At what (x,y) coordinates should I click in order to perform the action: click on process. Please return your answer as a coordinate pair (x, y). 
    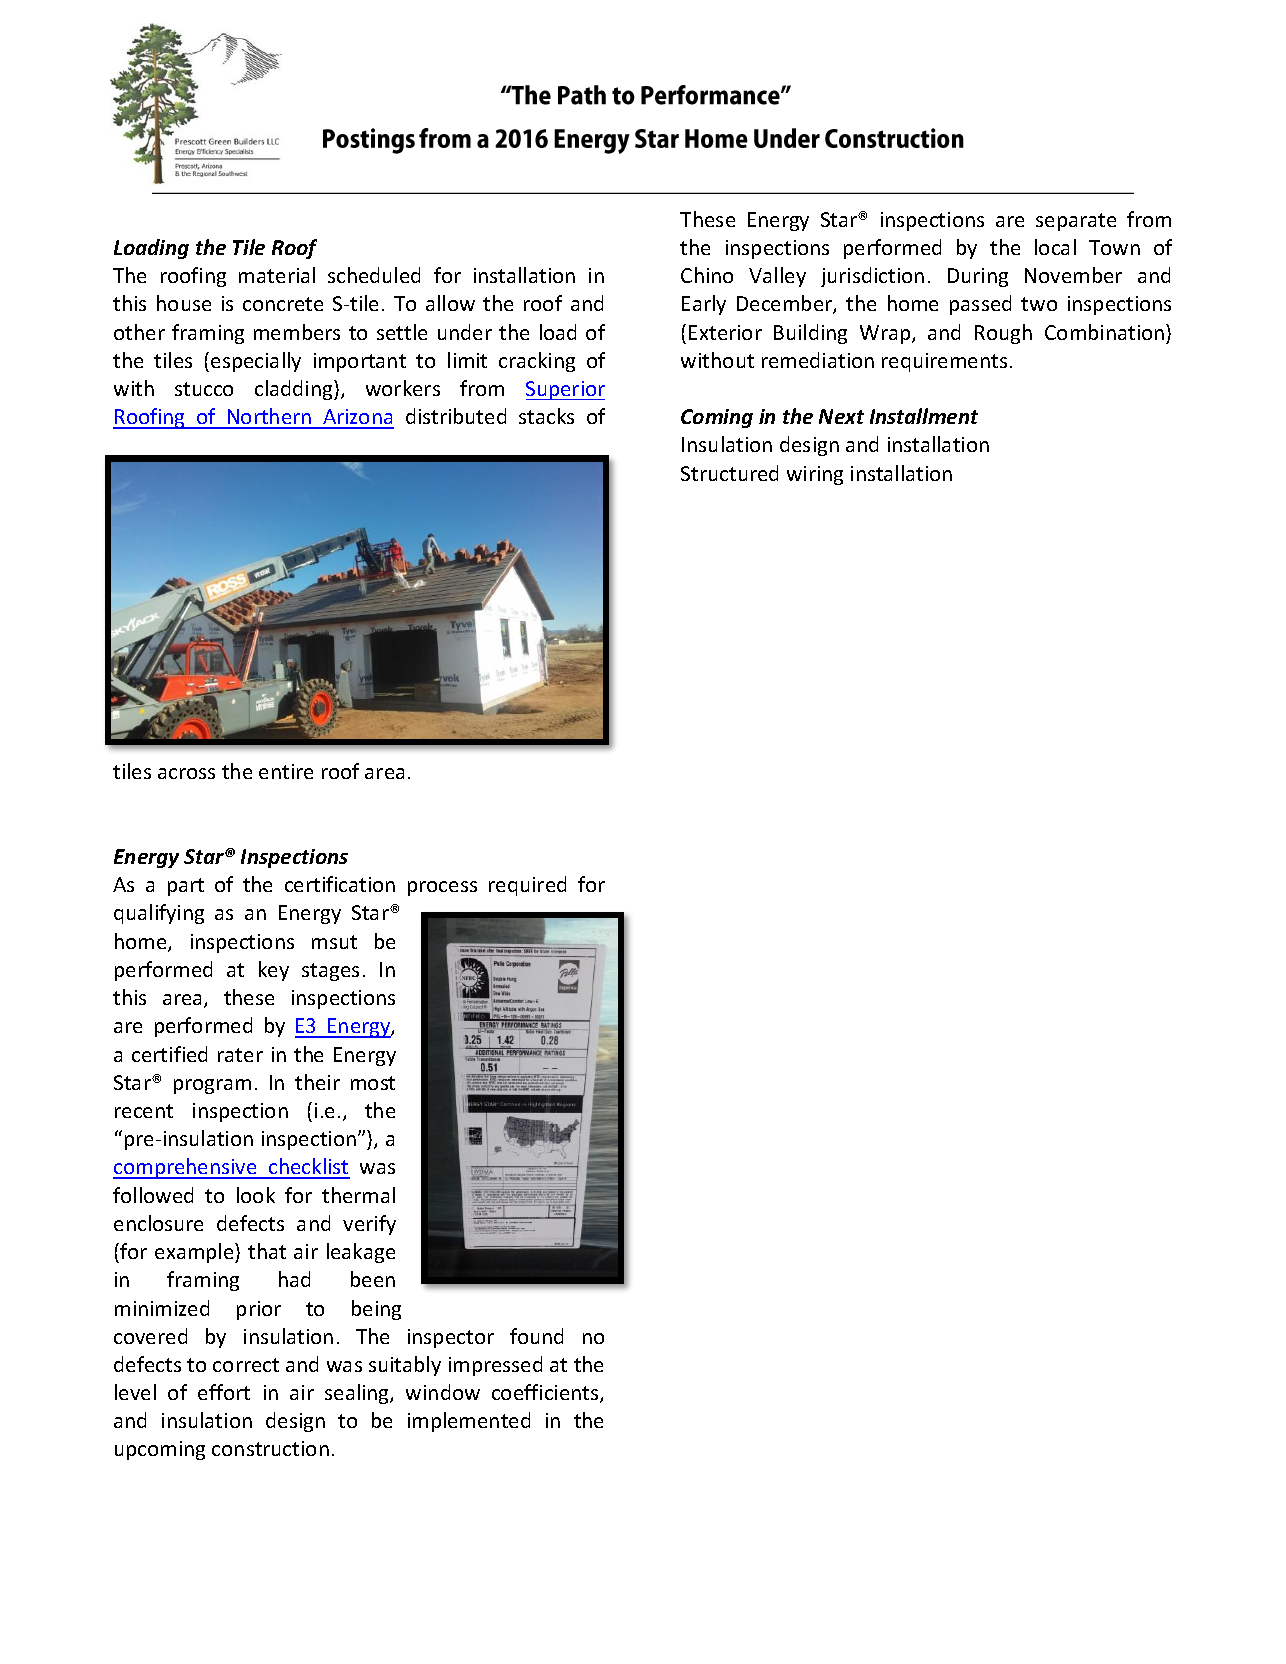
    Looking at the image, I should click on (442, 888).
